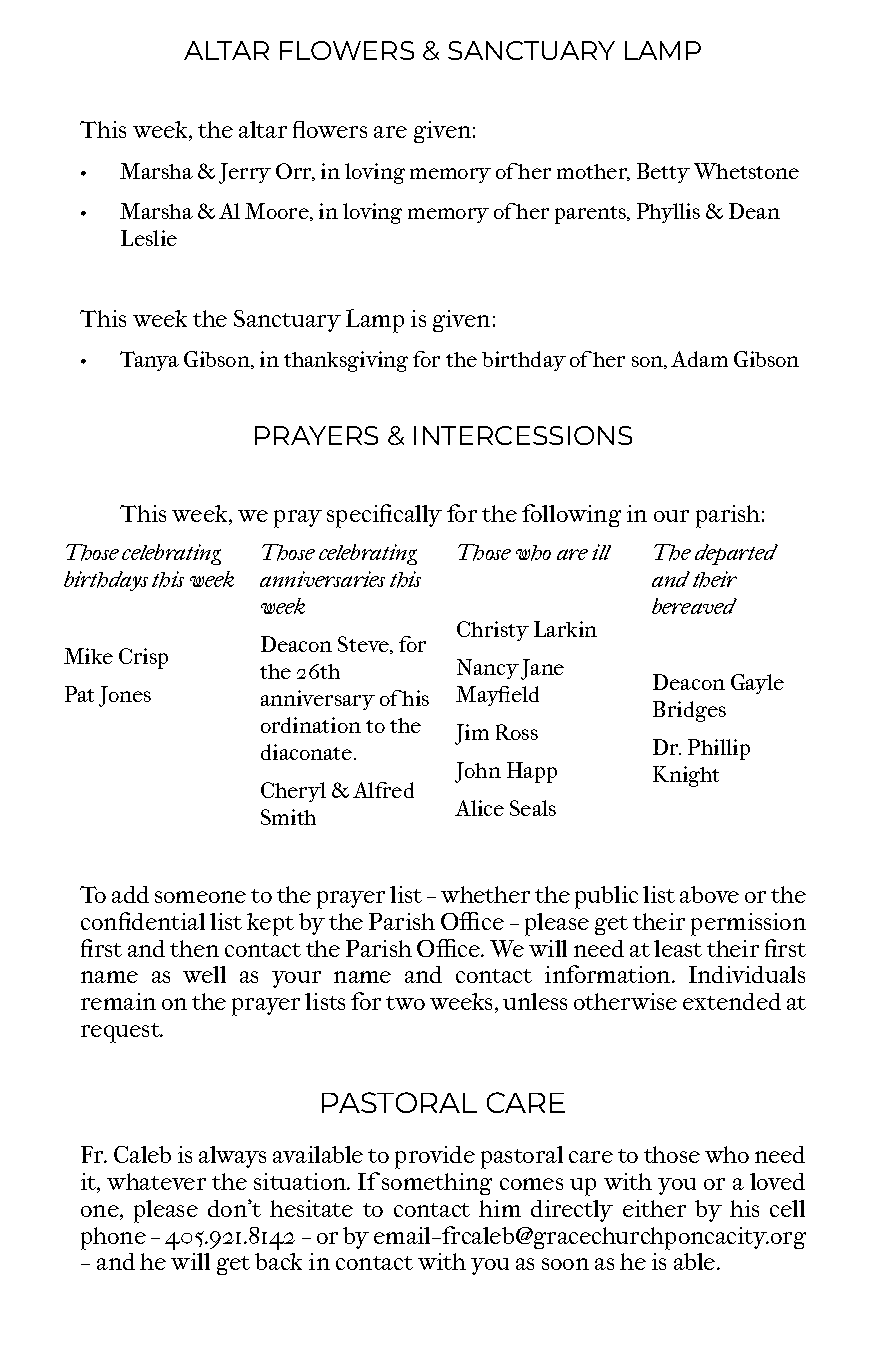  What do you see at coordinates (113, 1238) in the page?
I see `phone` at bounding box center [113, 1238].
